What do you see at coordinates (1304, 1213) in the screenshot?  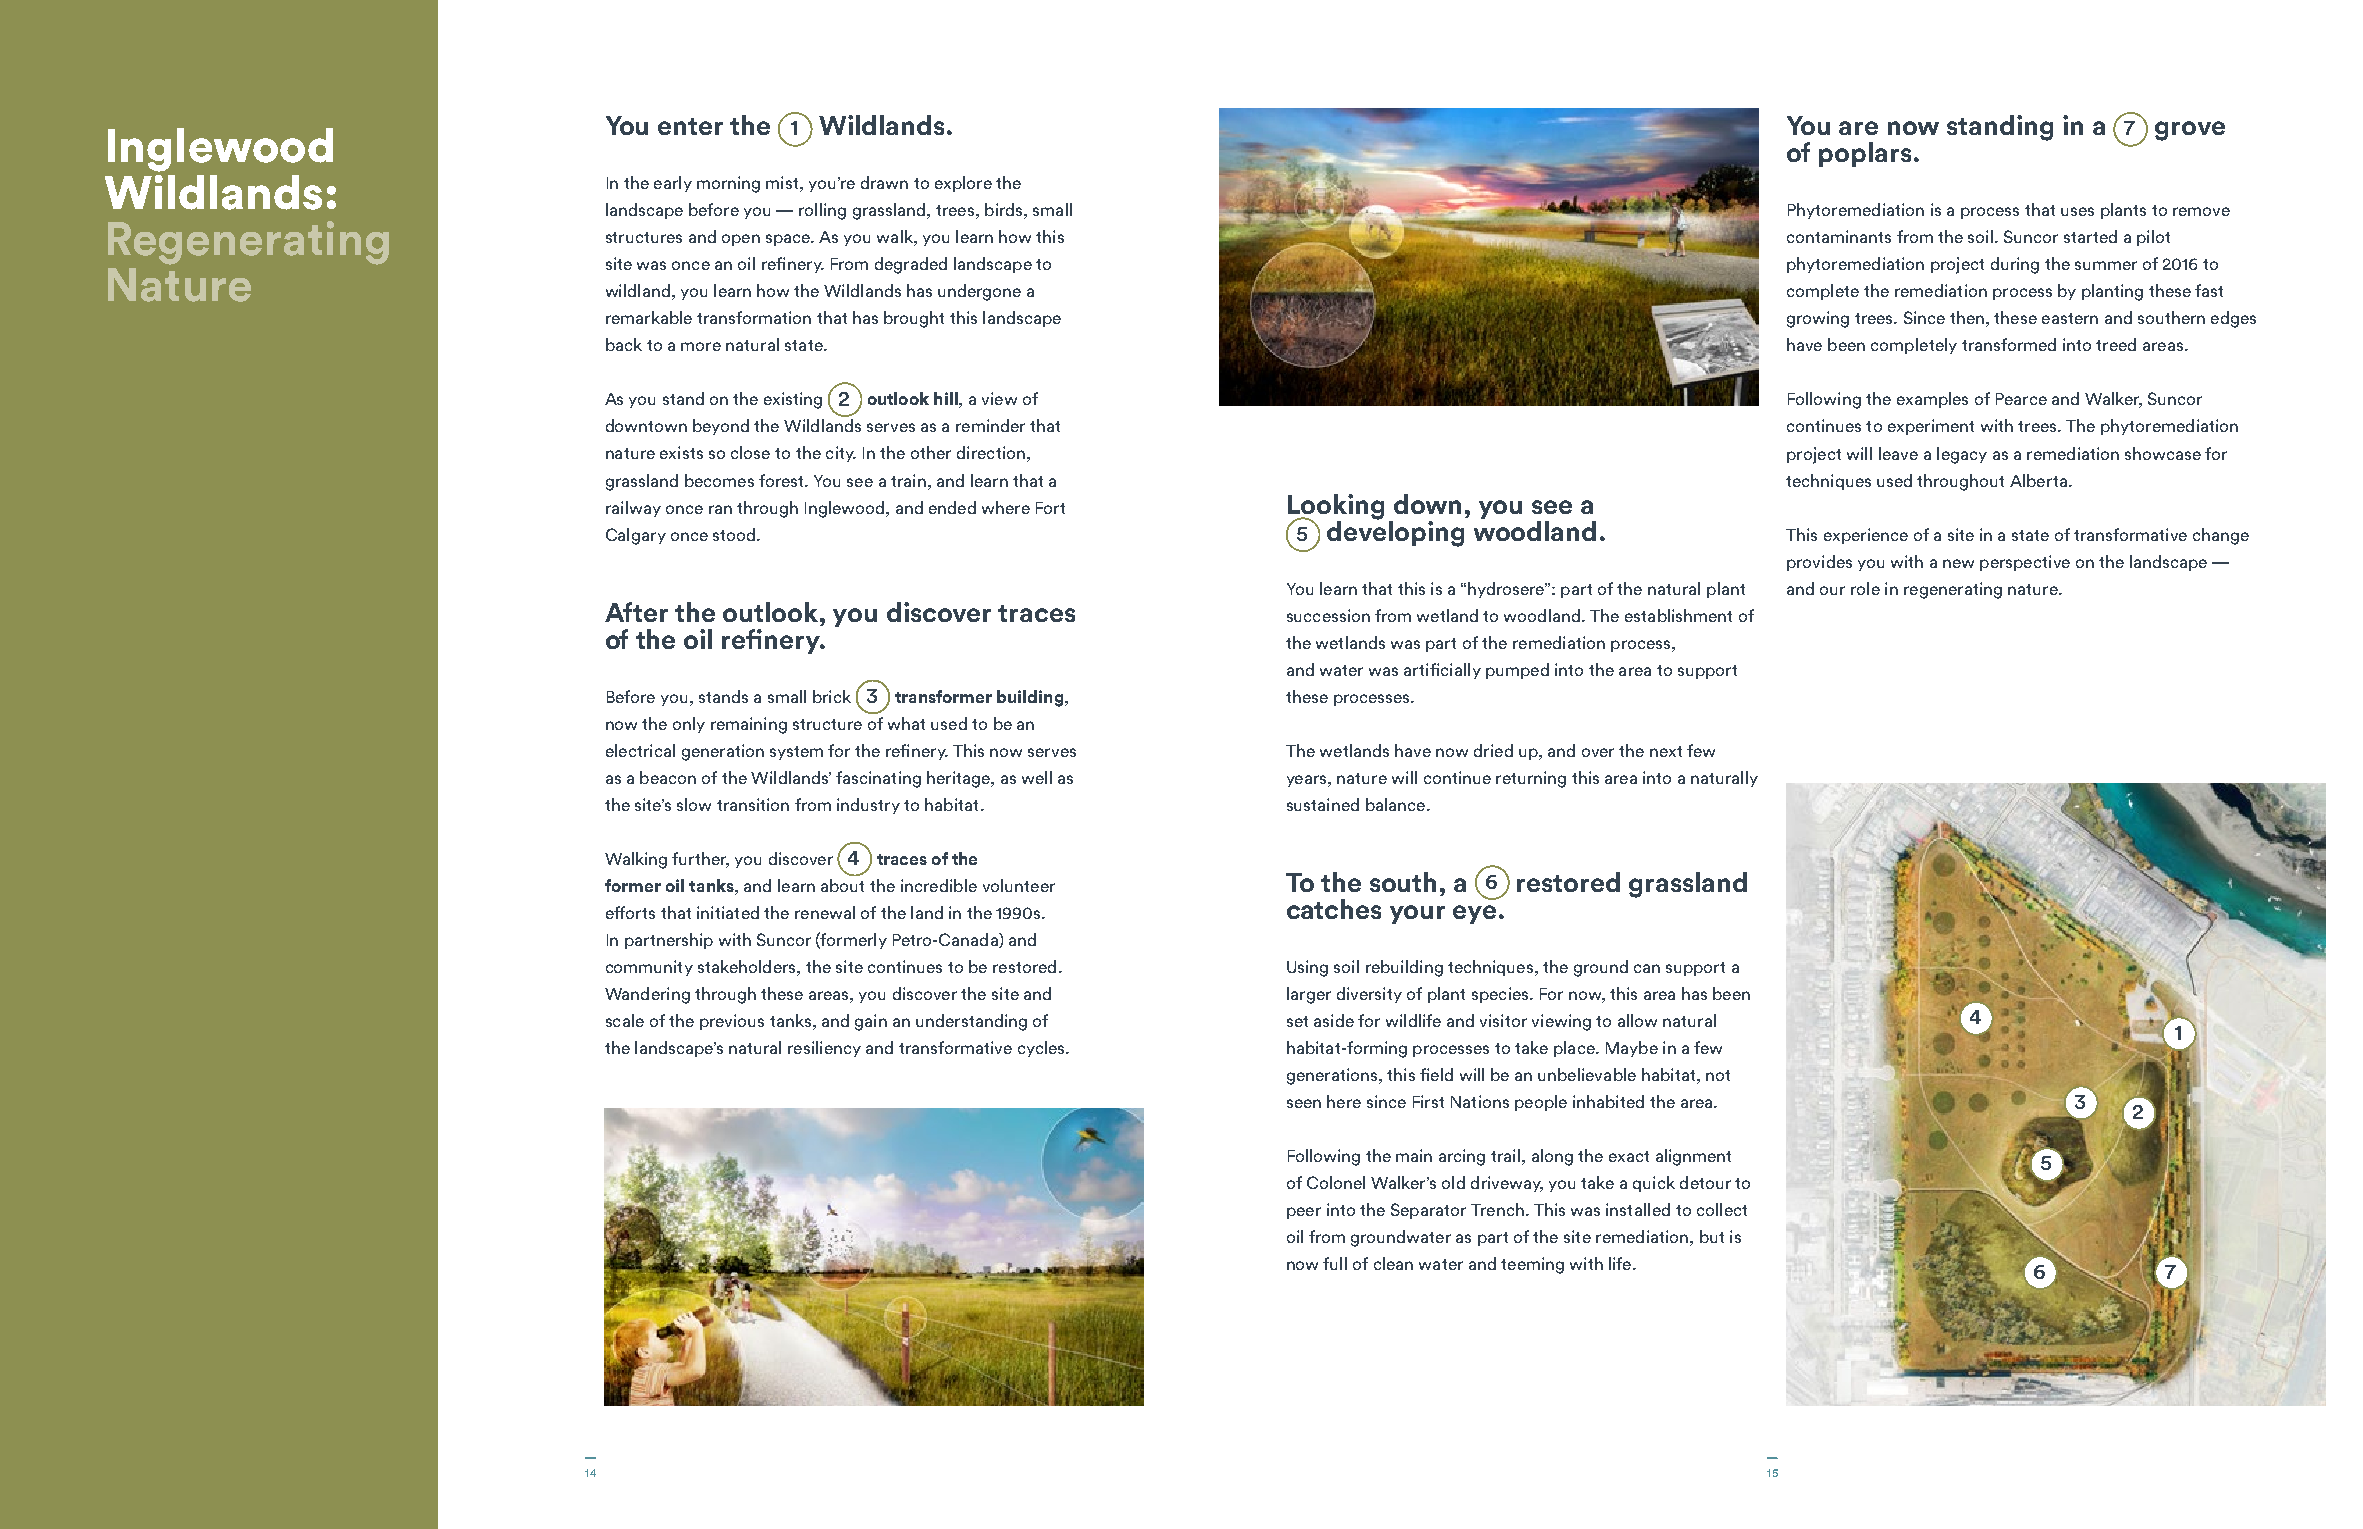 I see `peer` at bounding box center [1304, 1213].
